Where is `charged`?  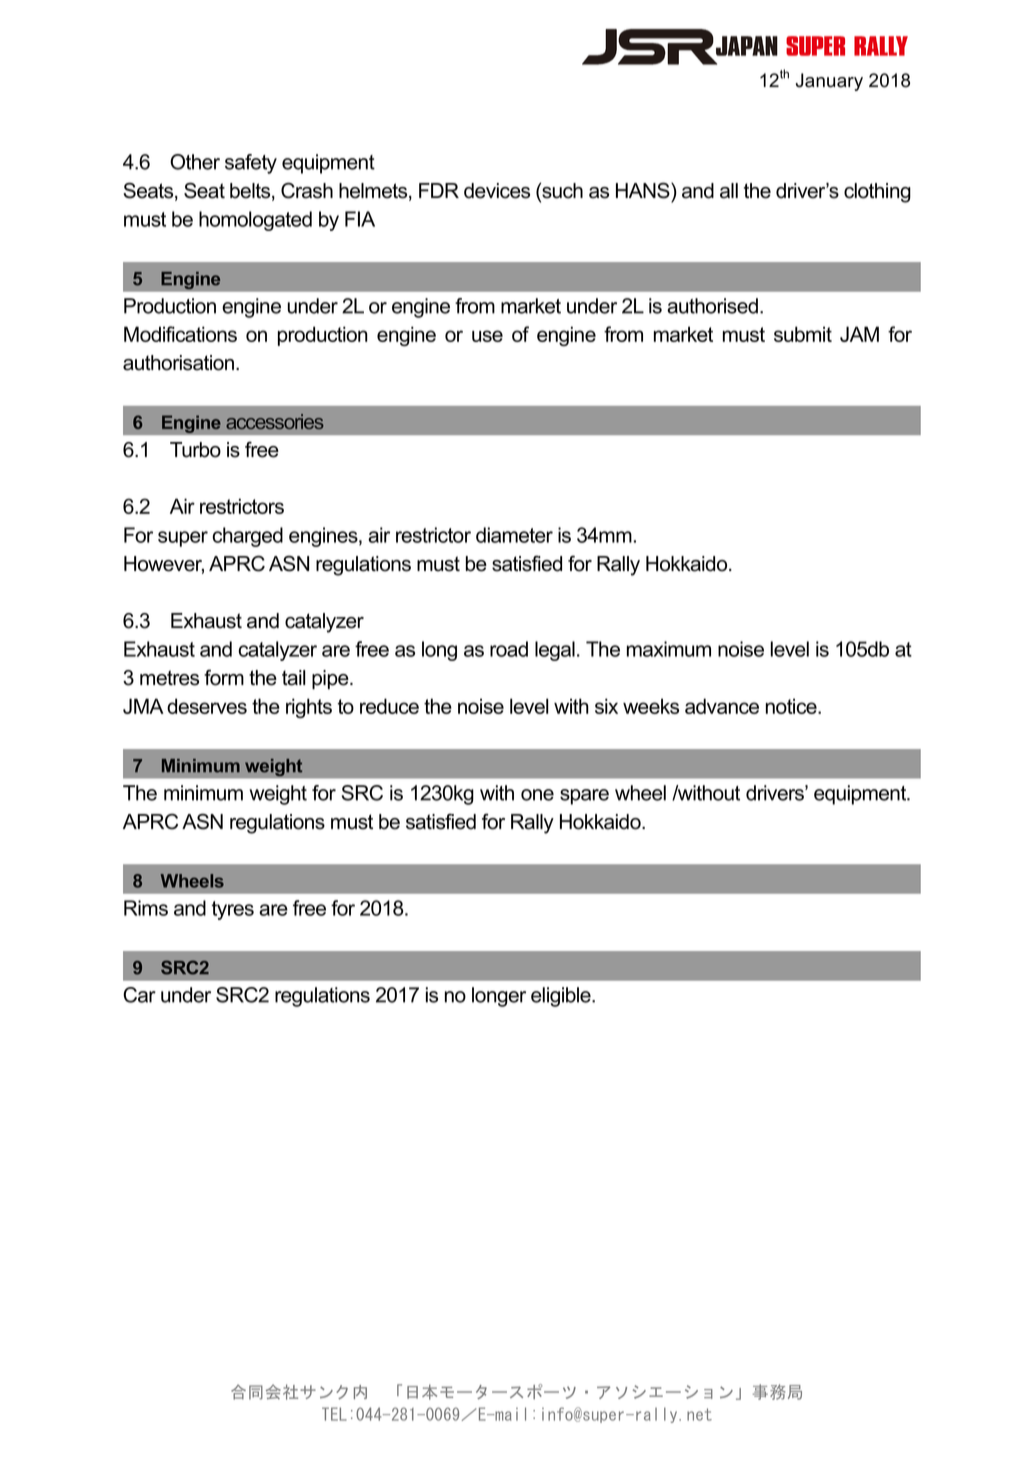 charged is located at coordinates (248, 537).
